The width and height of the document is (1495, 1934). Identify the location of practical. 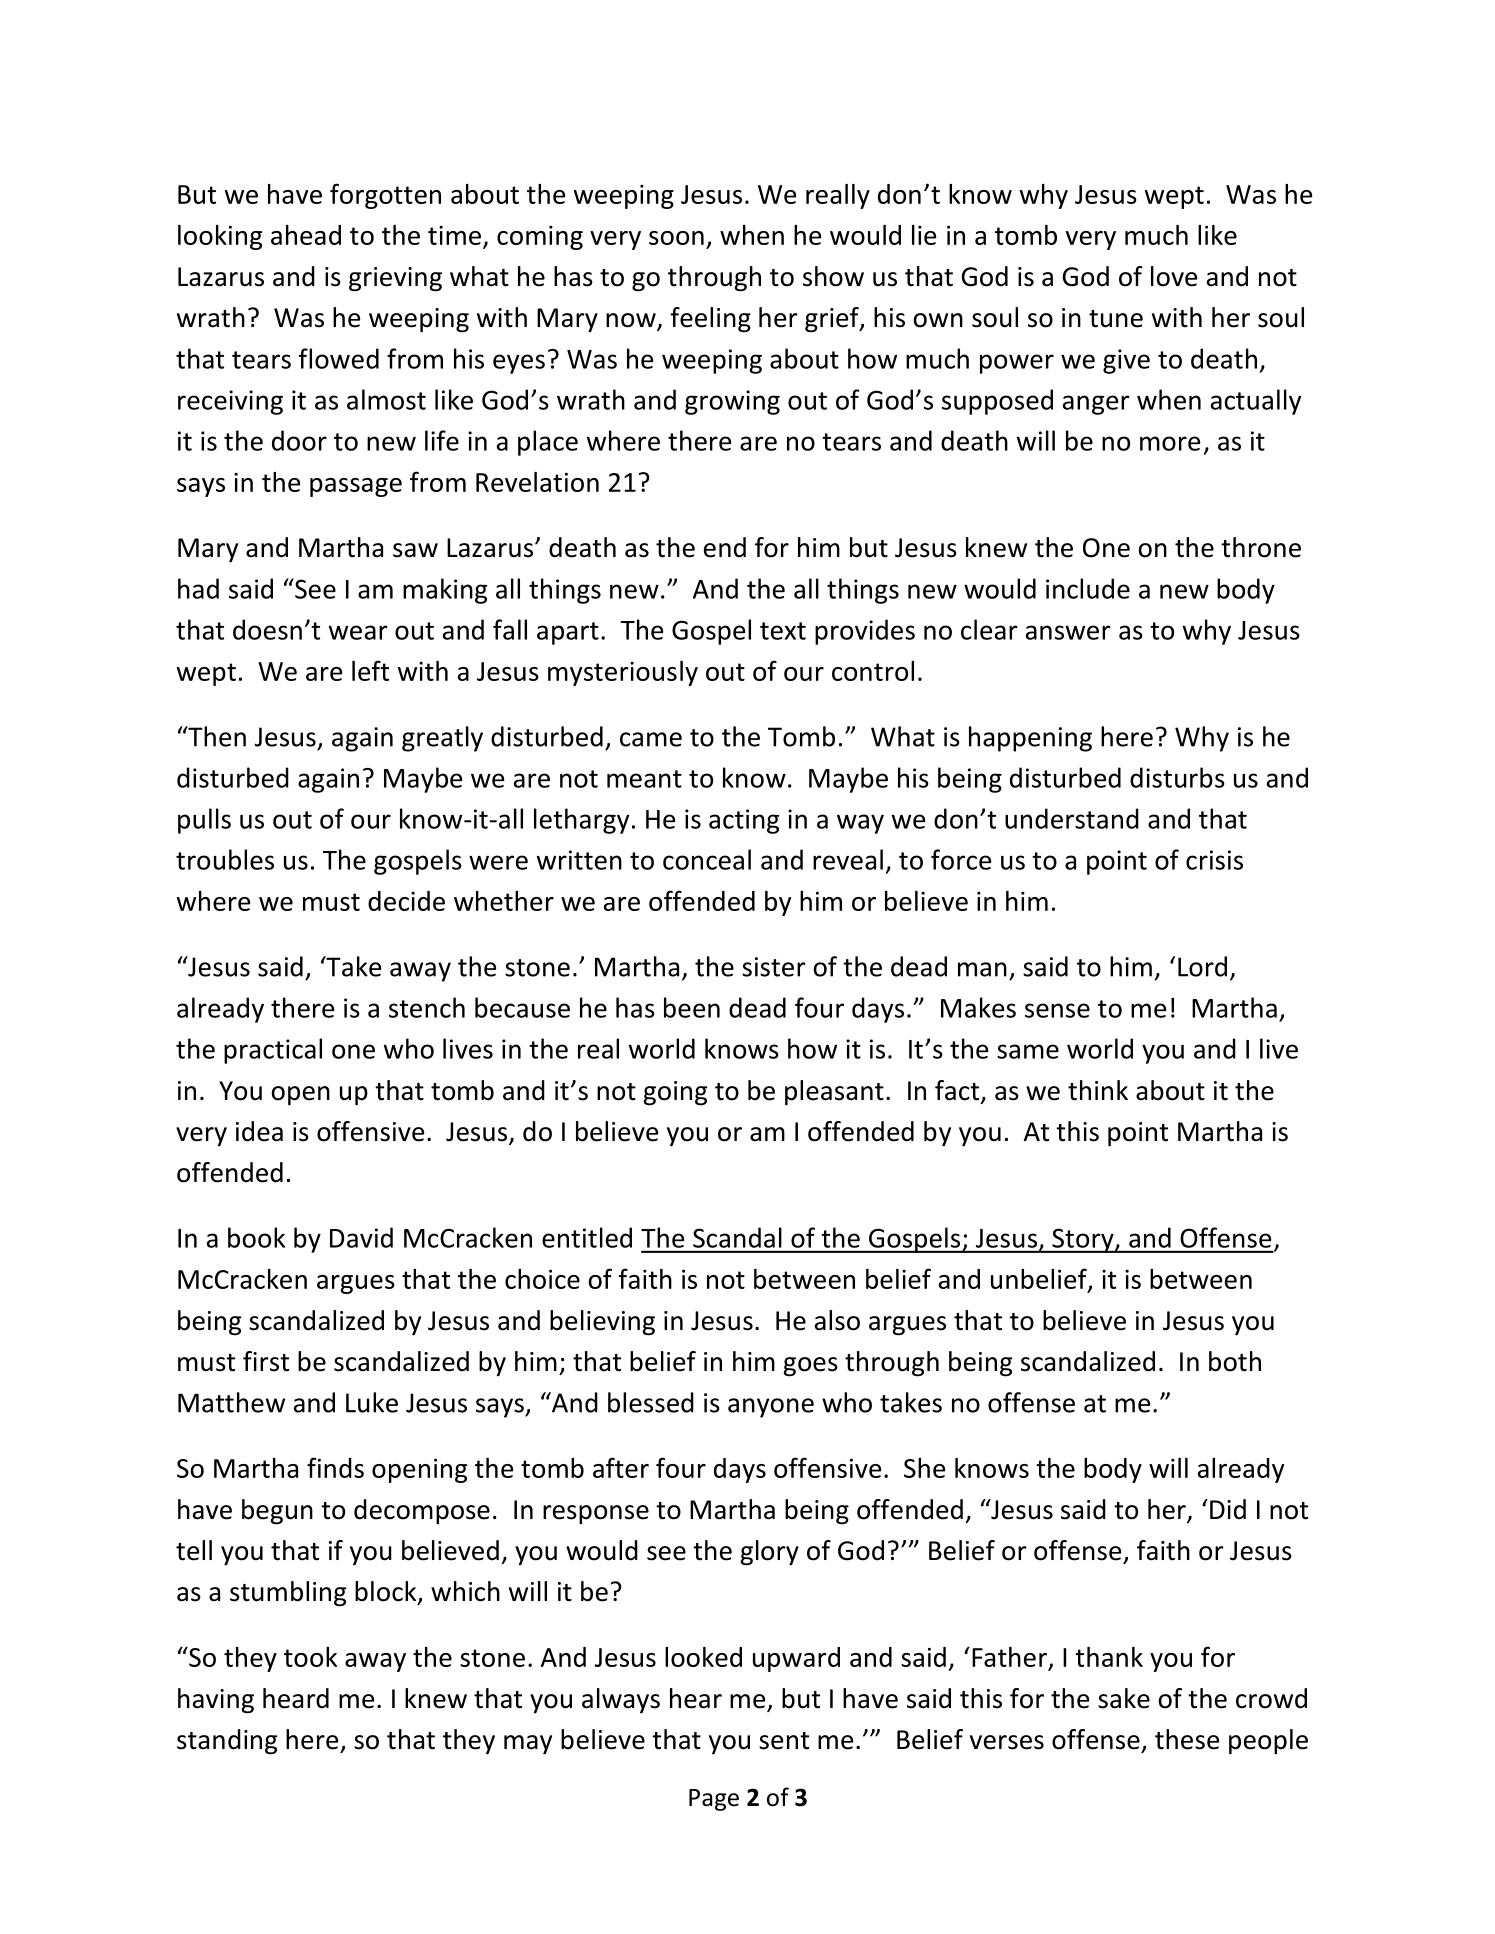
(273, 1051).
